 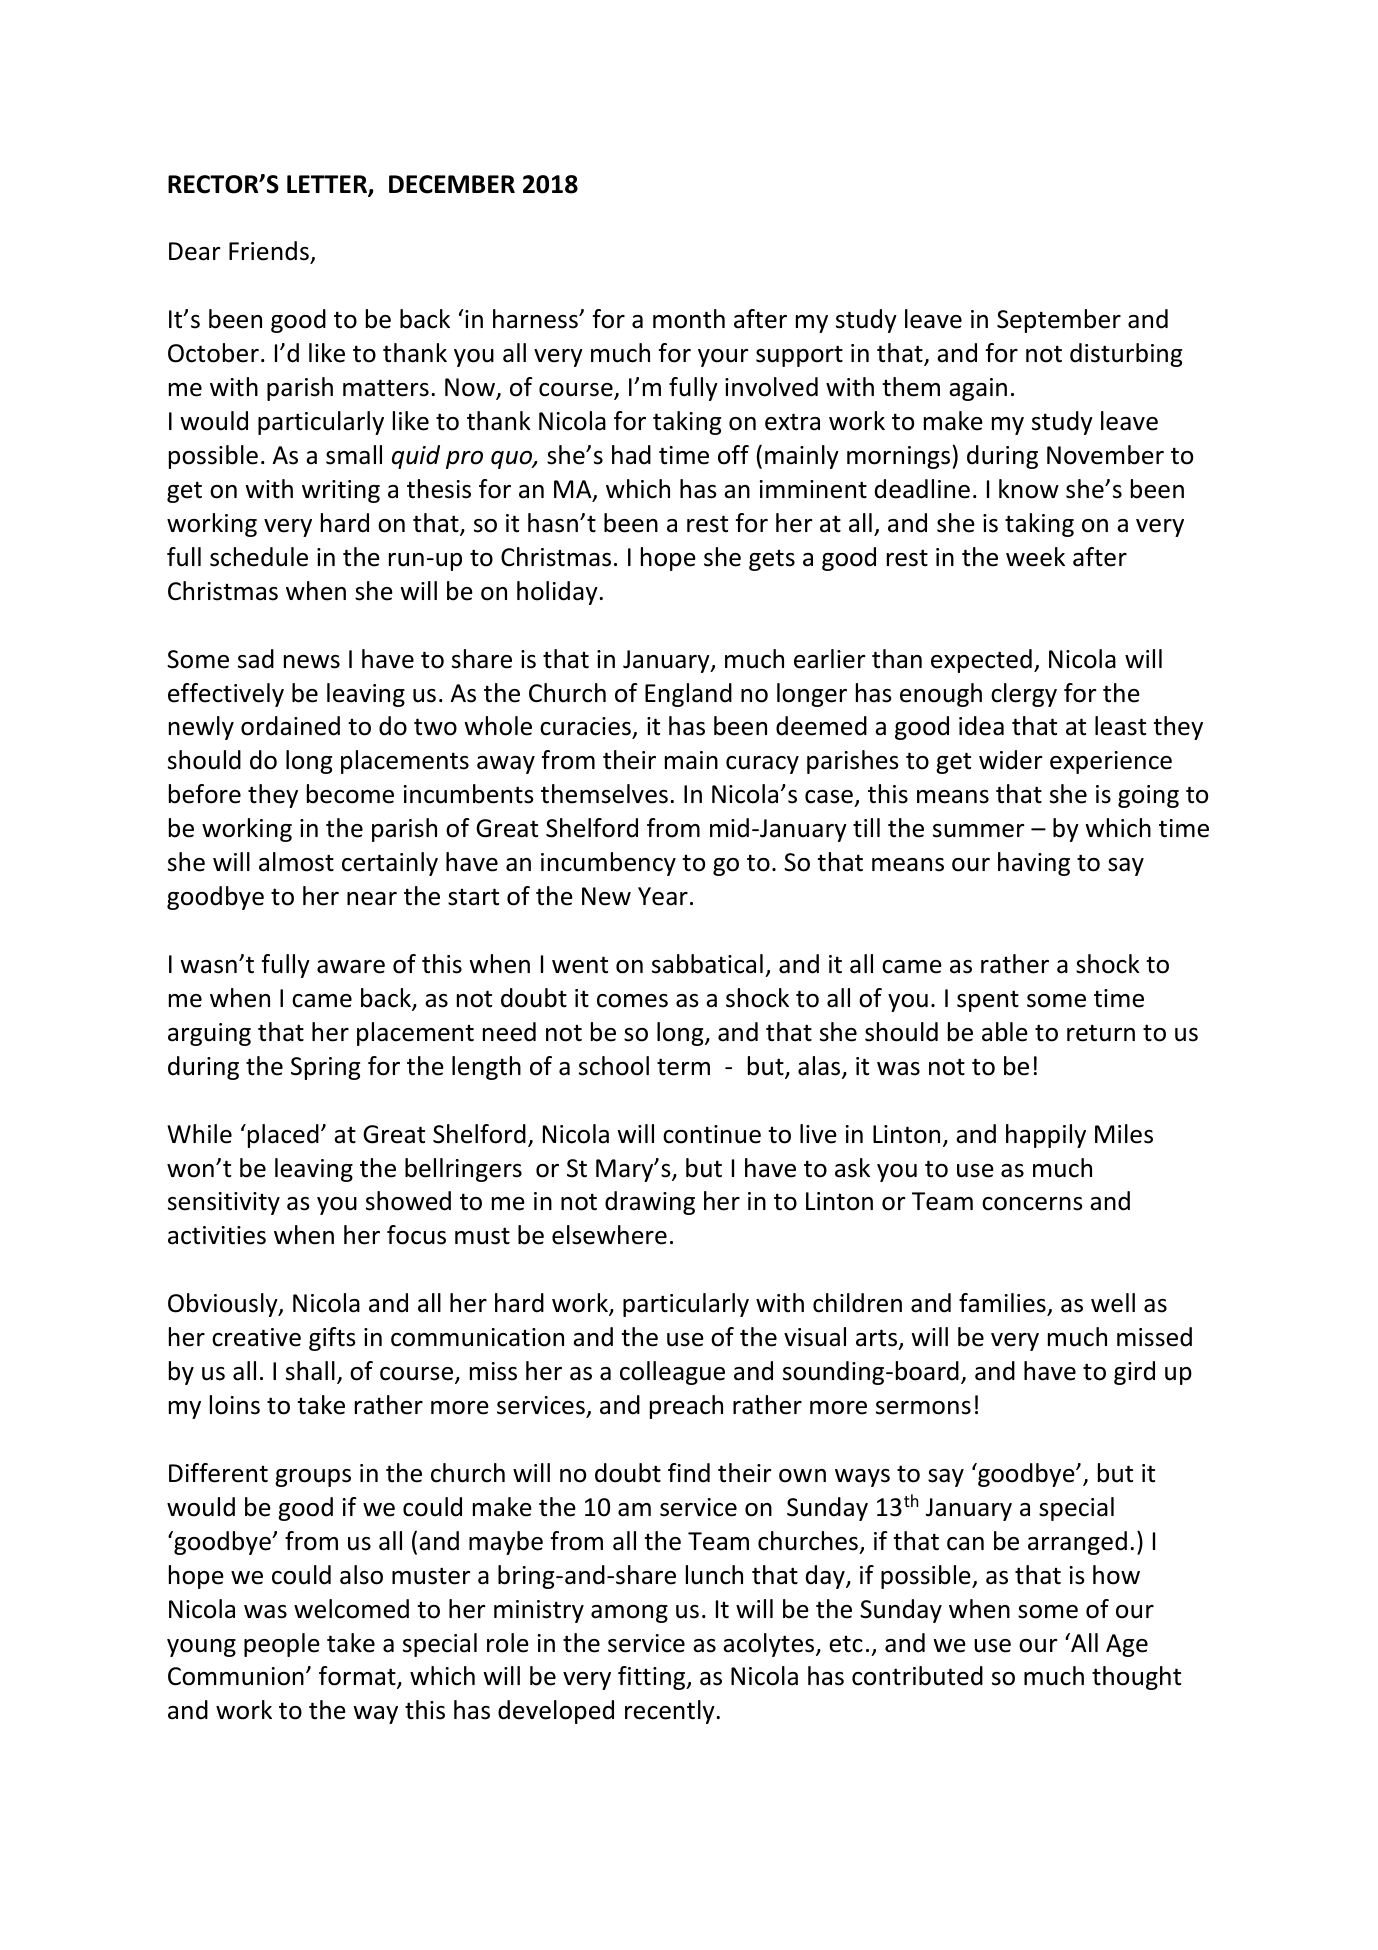 What do you see at coordinates (282, 1645) in the document?
I see `people` at bounding box center [282, 1645].
